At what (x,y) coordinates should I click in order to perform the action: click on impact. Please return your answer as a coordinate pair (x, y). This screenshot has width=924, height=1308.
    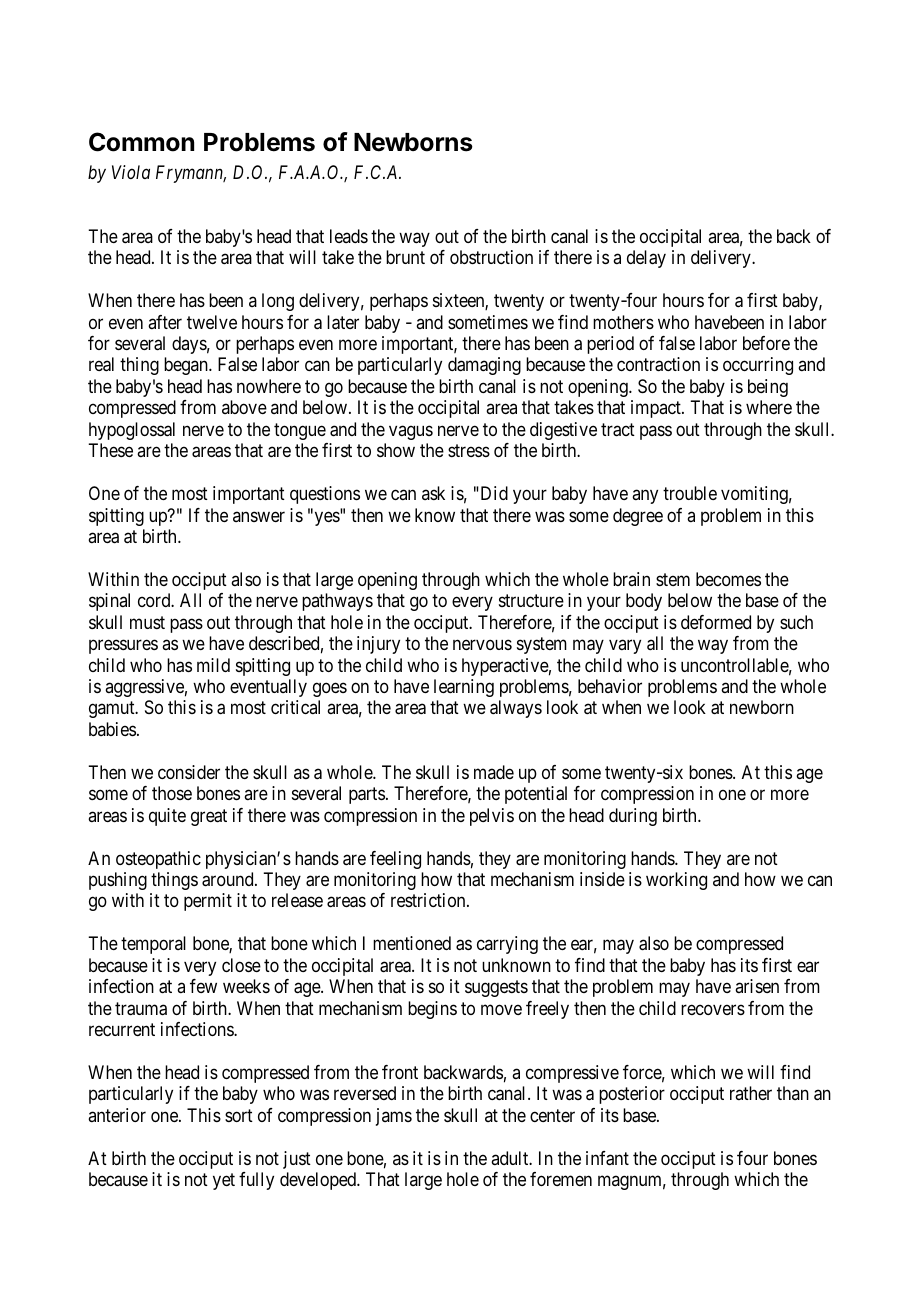
    Looking at the image, I should click on (657, 409).
